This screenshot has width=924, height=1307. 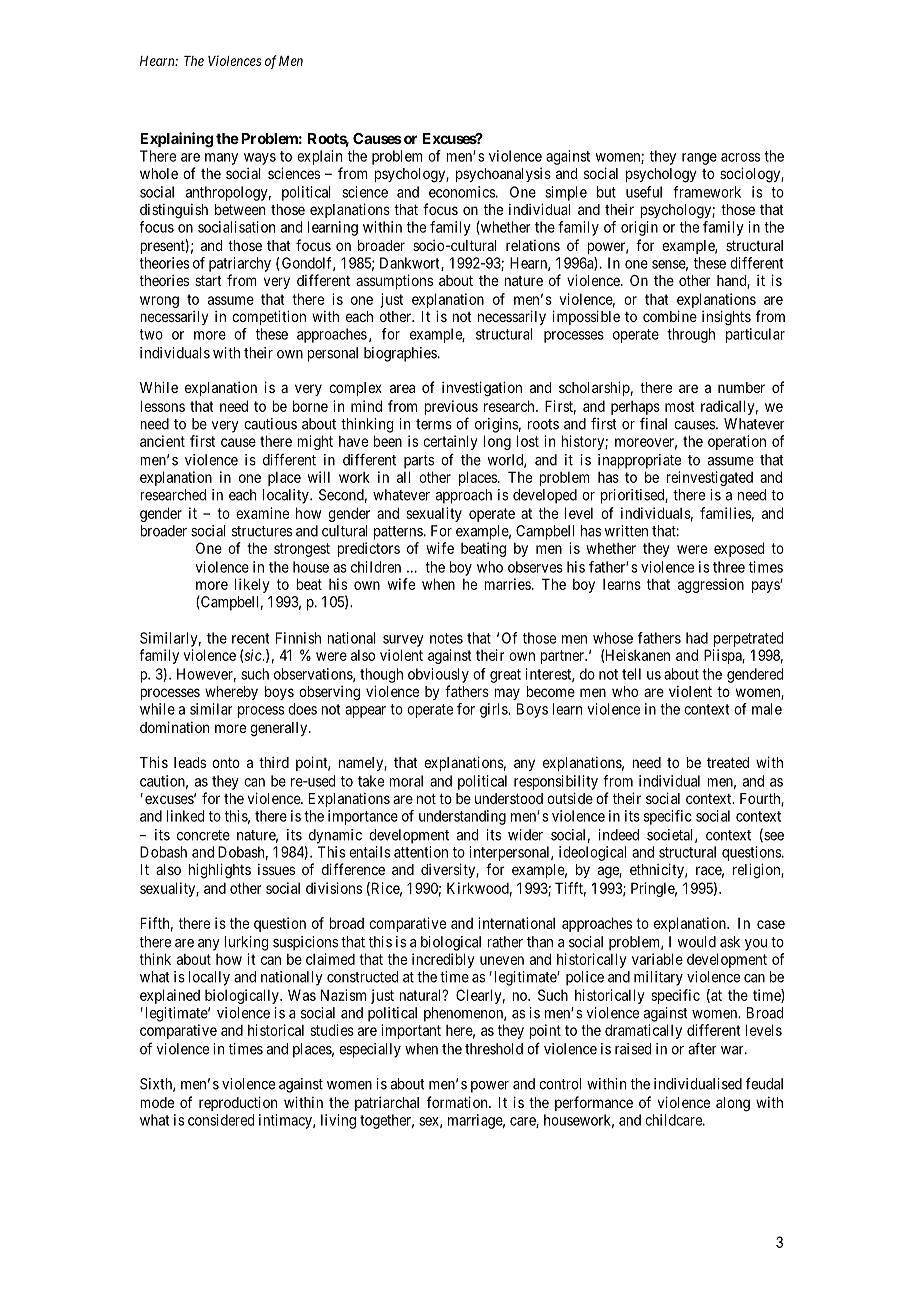 I want to click on attention, so click(x=421, y=852).
